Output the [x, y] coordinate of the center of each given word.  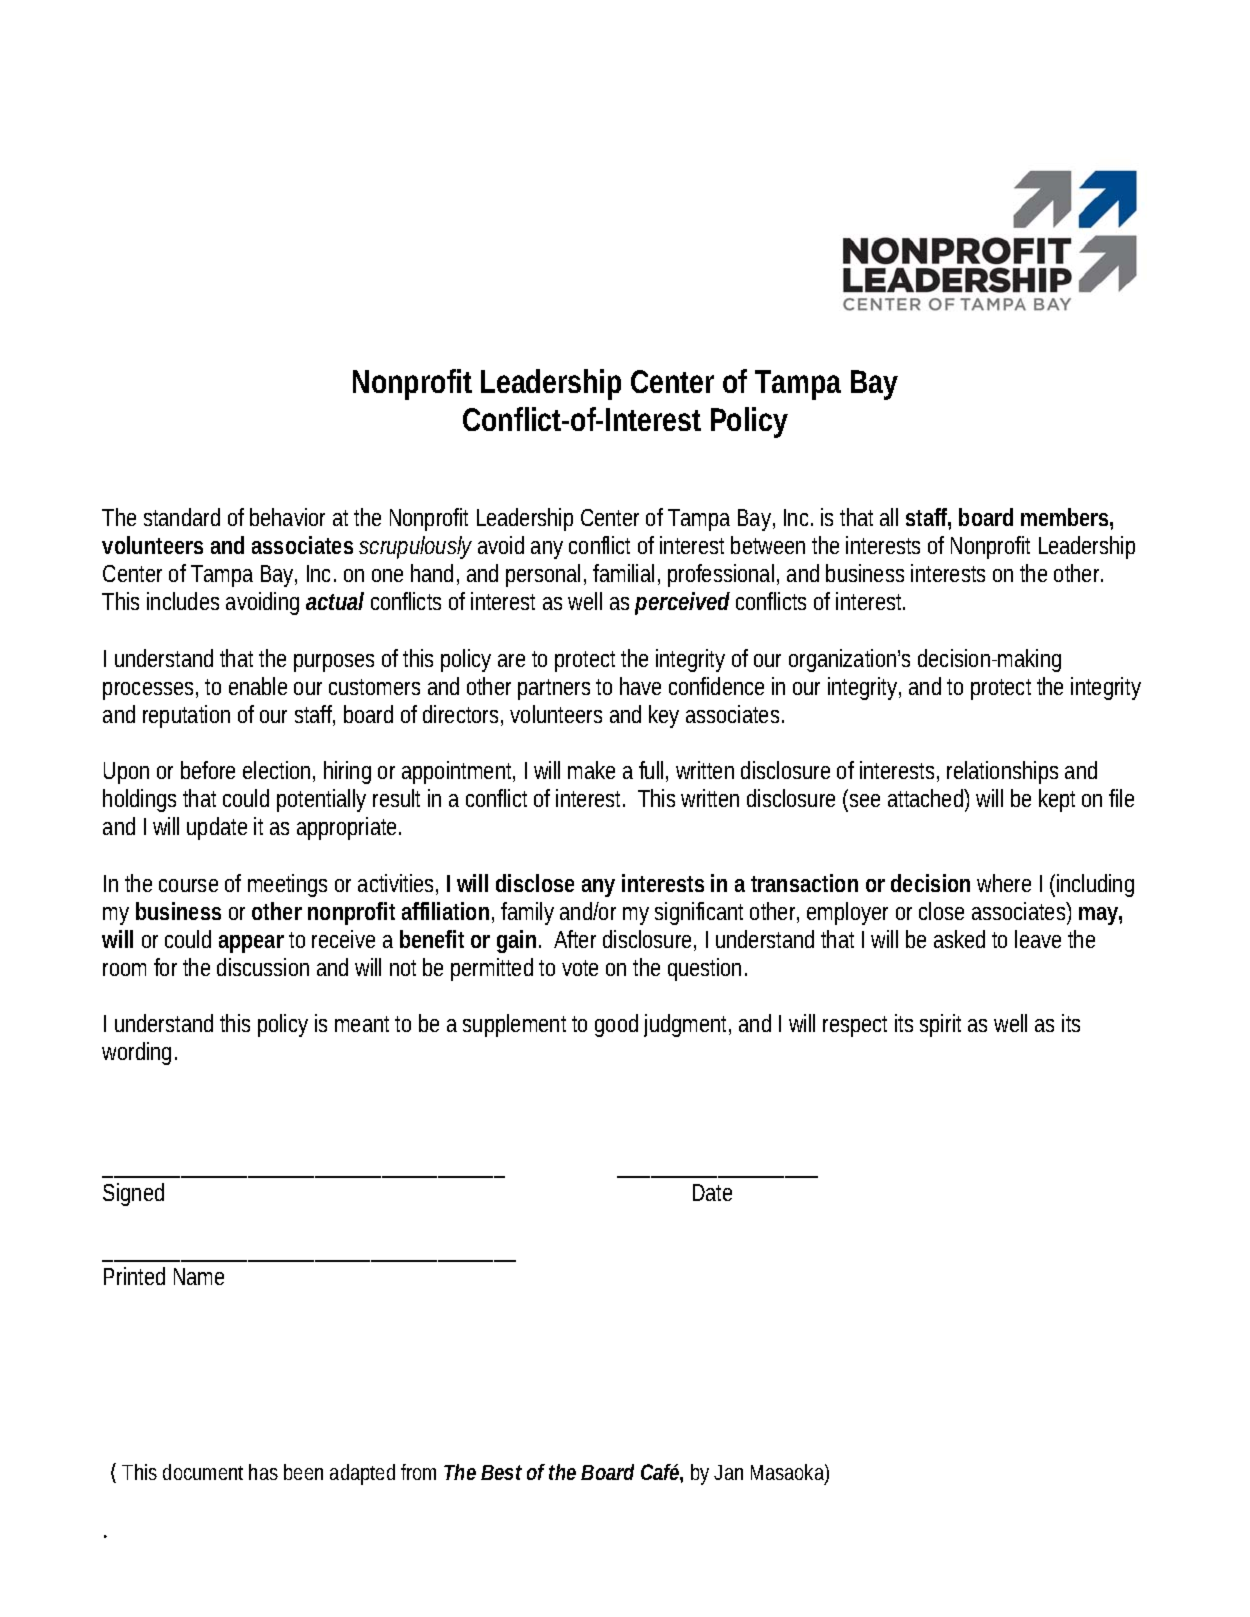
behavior [287, 517]
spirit [940, 1025]
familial [623, 573]
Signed [133, 1194]
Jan [728, 1472]
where [1004, 883]
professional [723, 575]
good [616, 1025]
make [591, 770]
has [263, 1472]
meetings [287, 885]
